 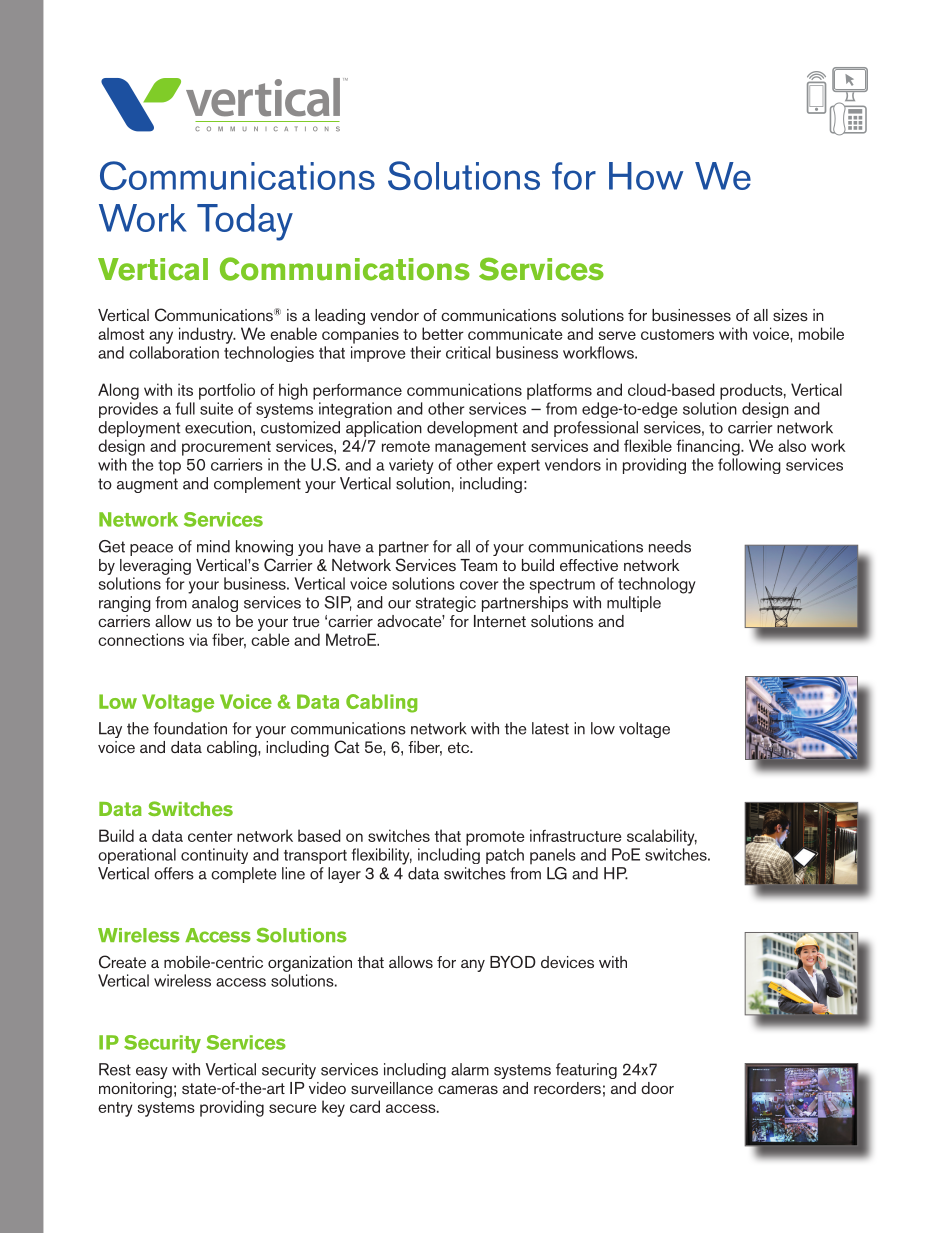 I want to click on door, so click(x=657, y=1088).
